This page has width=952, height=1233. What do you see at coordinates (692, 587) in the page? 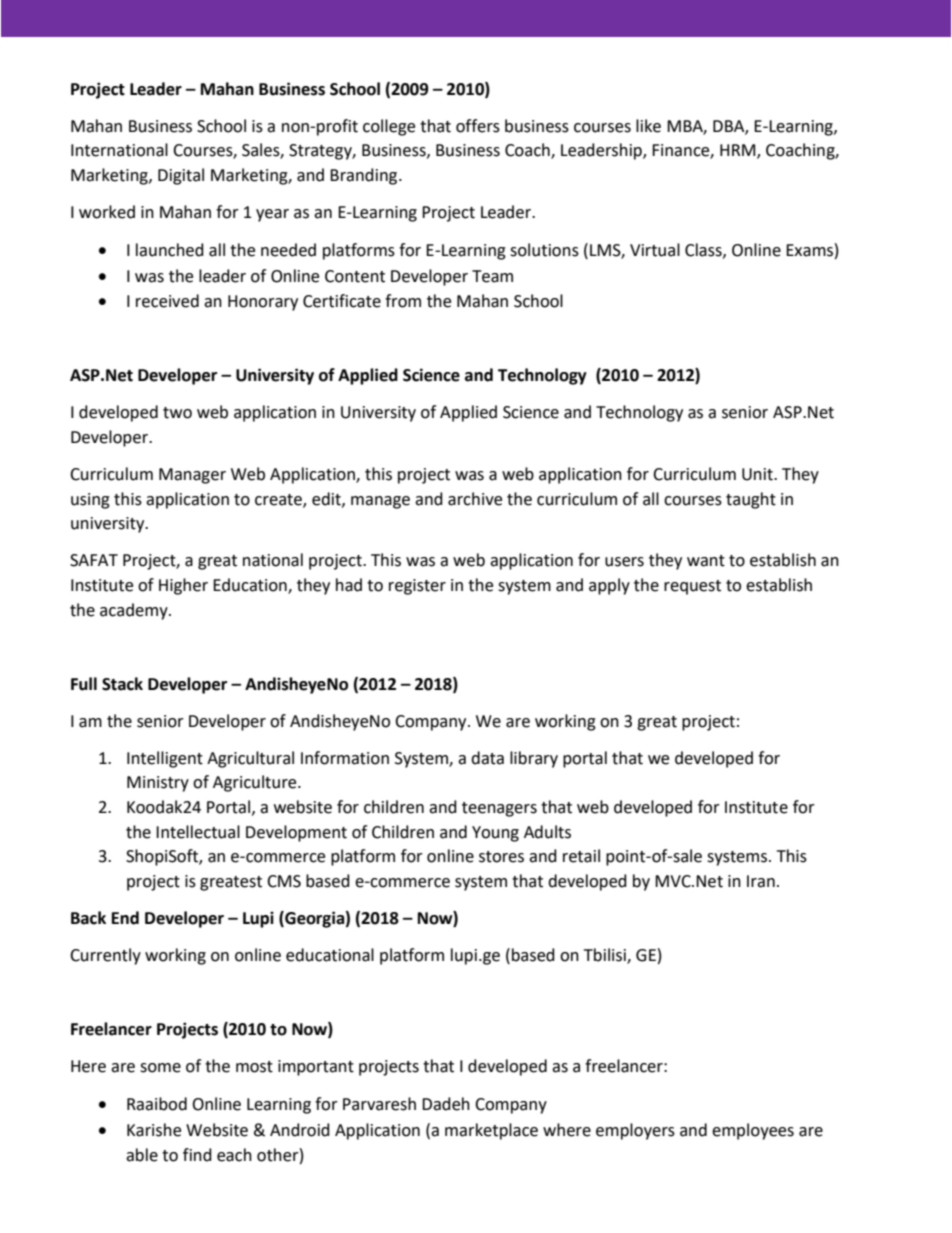
I see `request` at bounding box center [692, 587].
